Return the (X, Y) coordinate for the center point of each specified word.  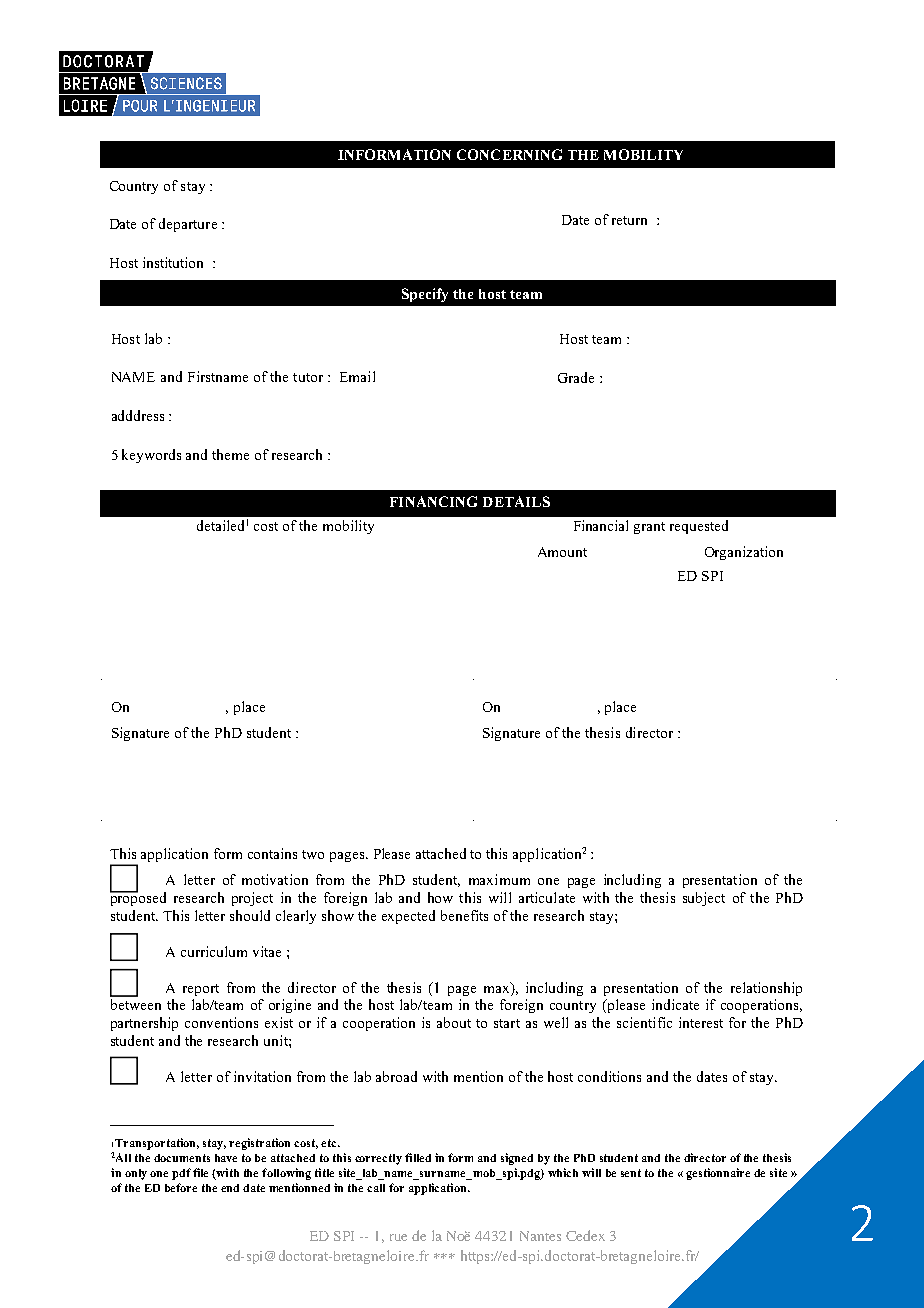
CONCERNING (509, 154)
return (629, 220)
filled (418, 1157)
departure (188, 225)
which (563, 1172)
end (230, 1188)
